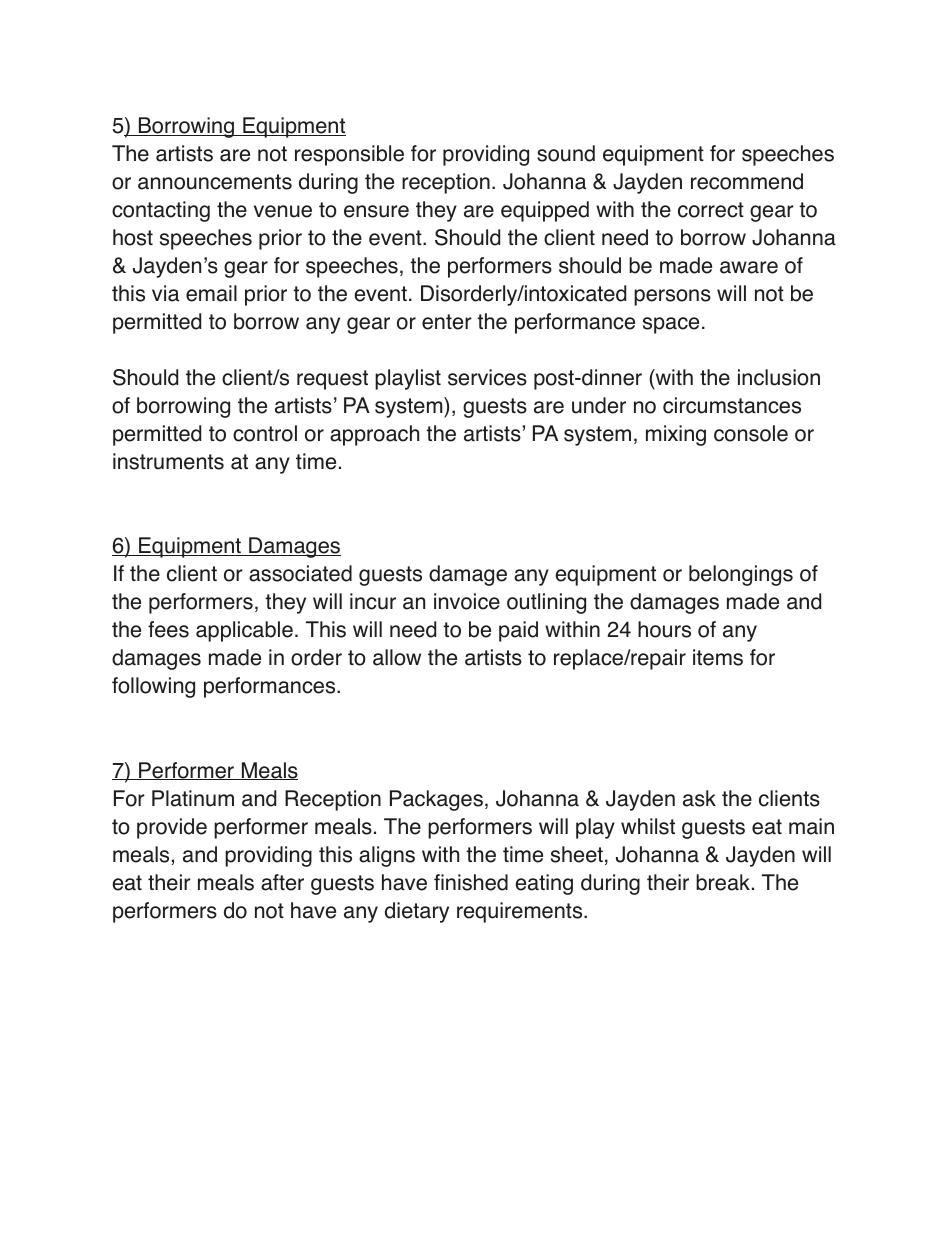 The width and height of the image is (952, 1233). Describe the element at coordinates (471, 882) in the image. I see `finished` at that location.
